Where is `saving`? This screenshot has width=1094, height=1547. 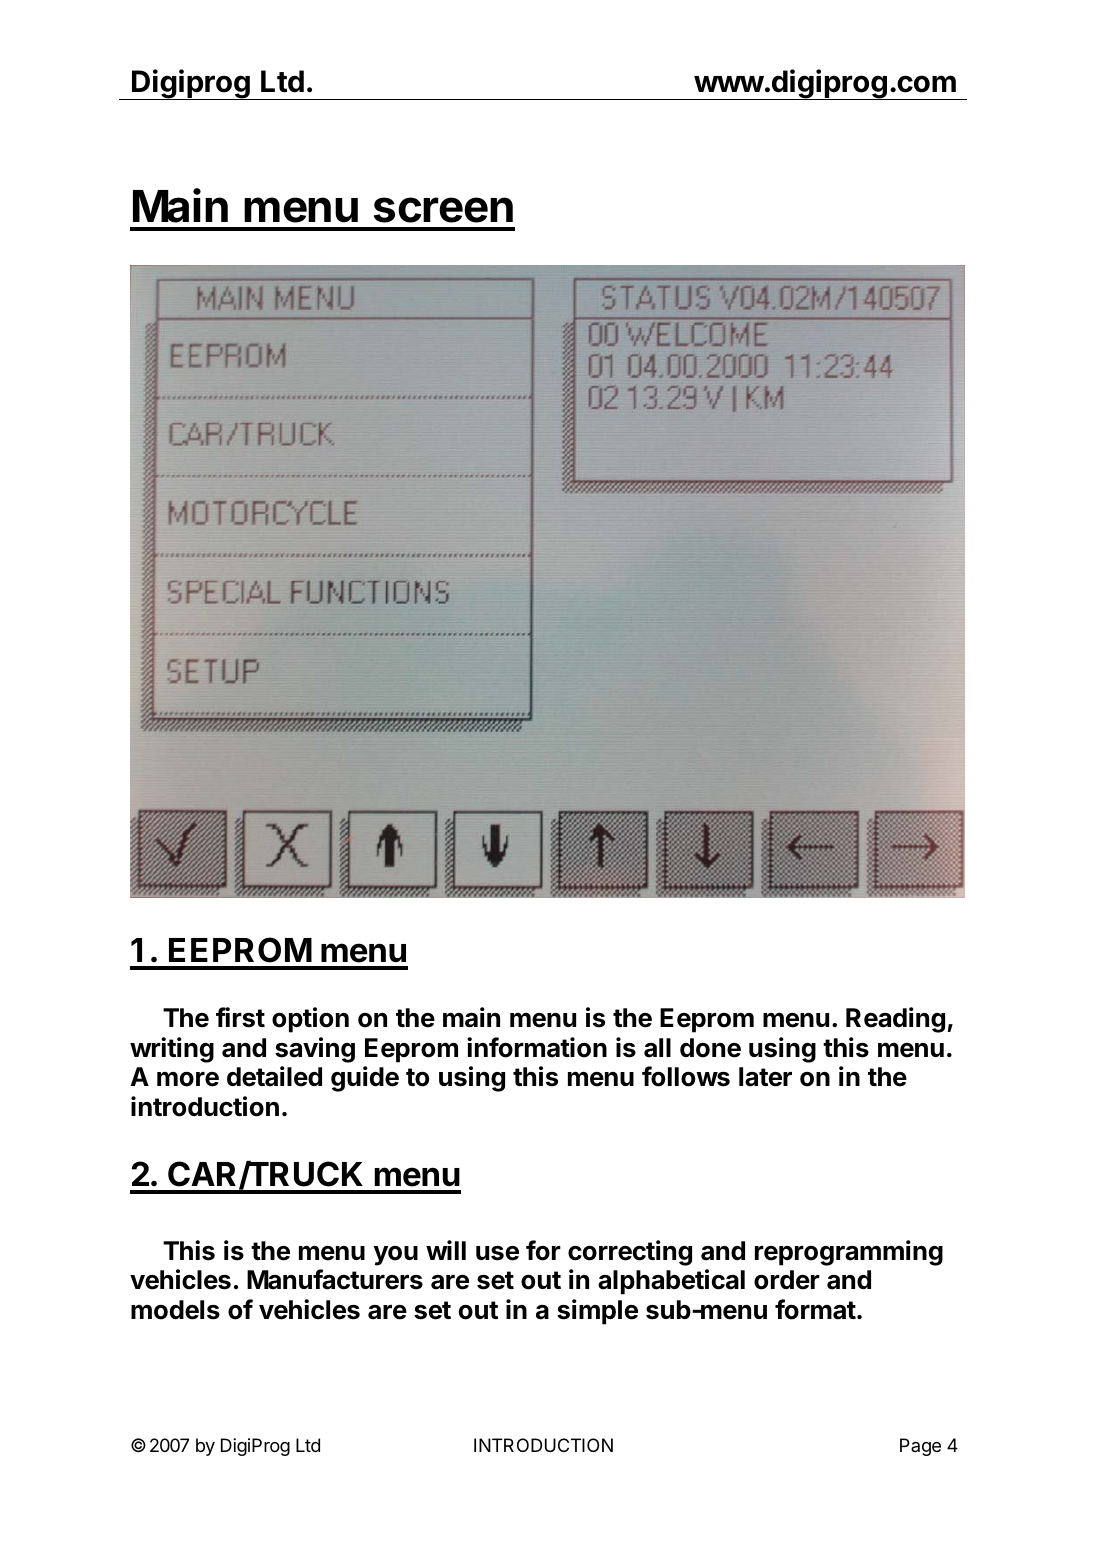 saving is located at coordinates (315, 1050).
